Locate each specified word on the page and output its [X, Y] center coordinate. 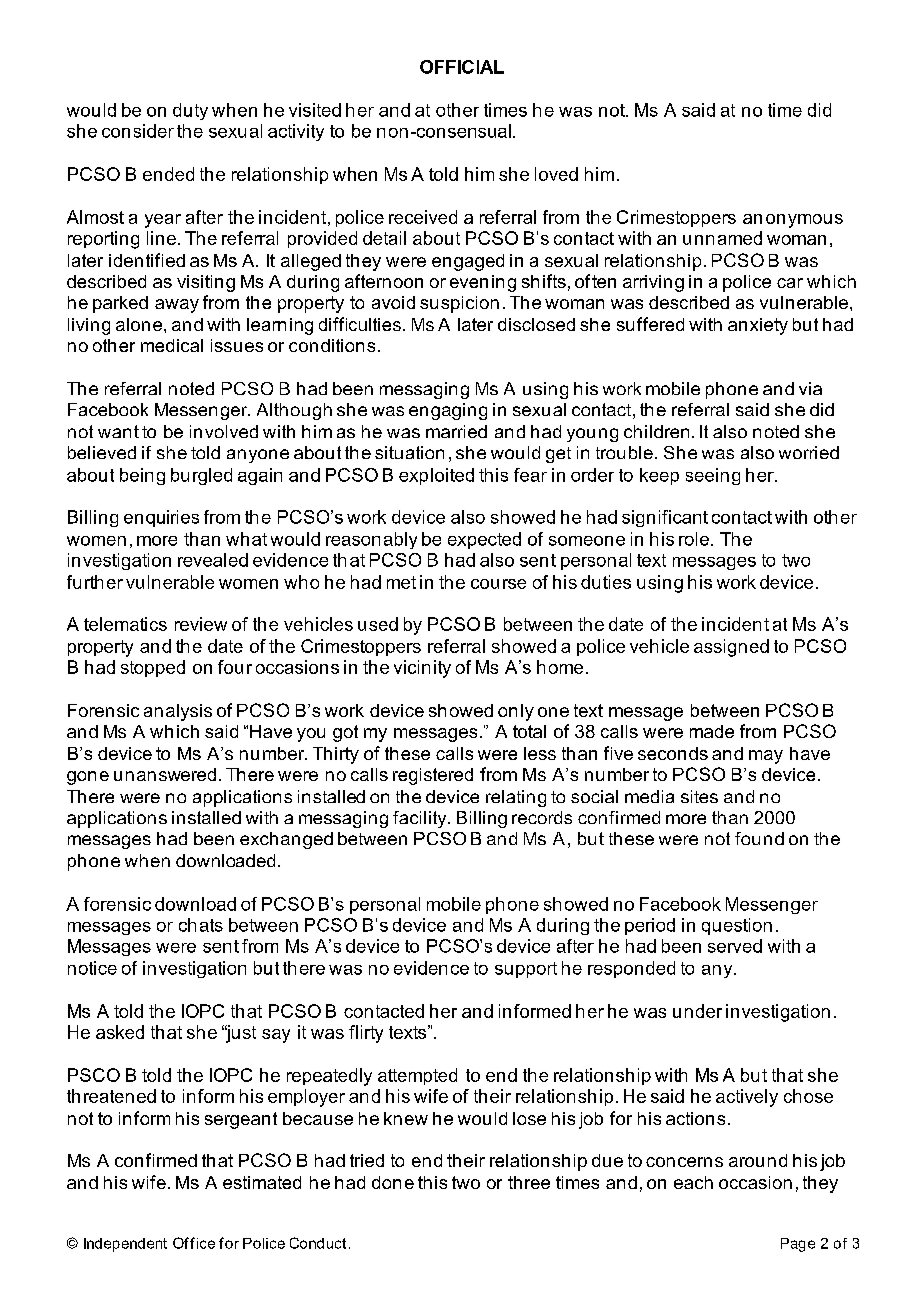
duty [190, 111]
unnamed [722, 238]
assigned [731, 648]
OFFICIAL [462, 67]
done [393, 1182]
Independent [125, 1245]
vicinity [422, 669]
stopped [153, 668]
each [693, 1182]
